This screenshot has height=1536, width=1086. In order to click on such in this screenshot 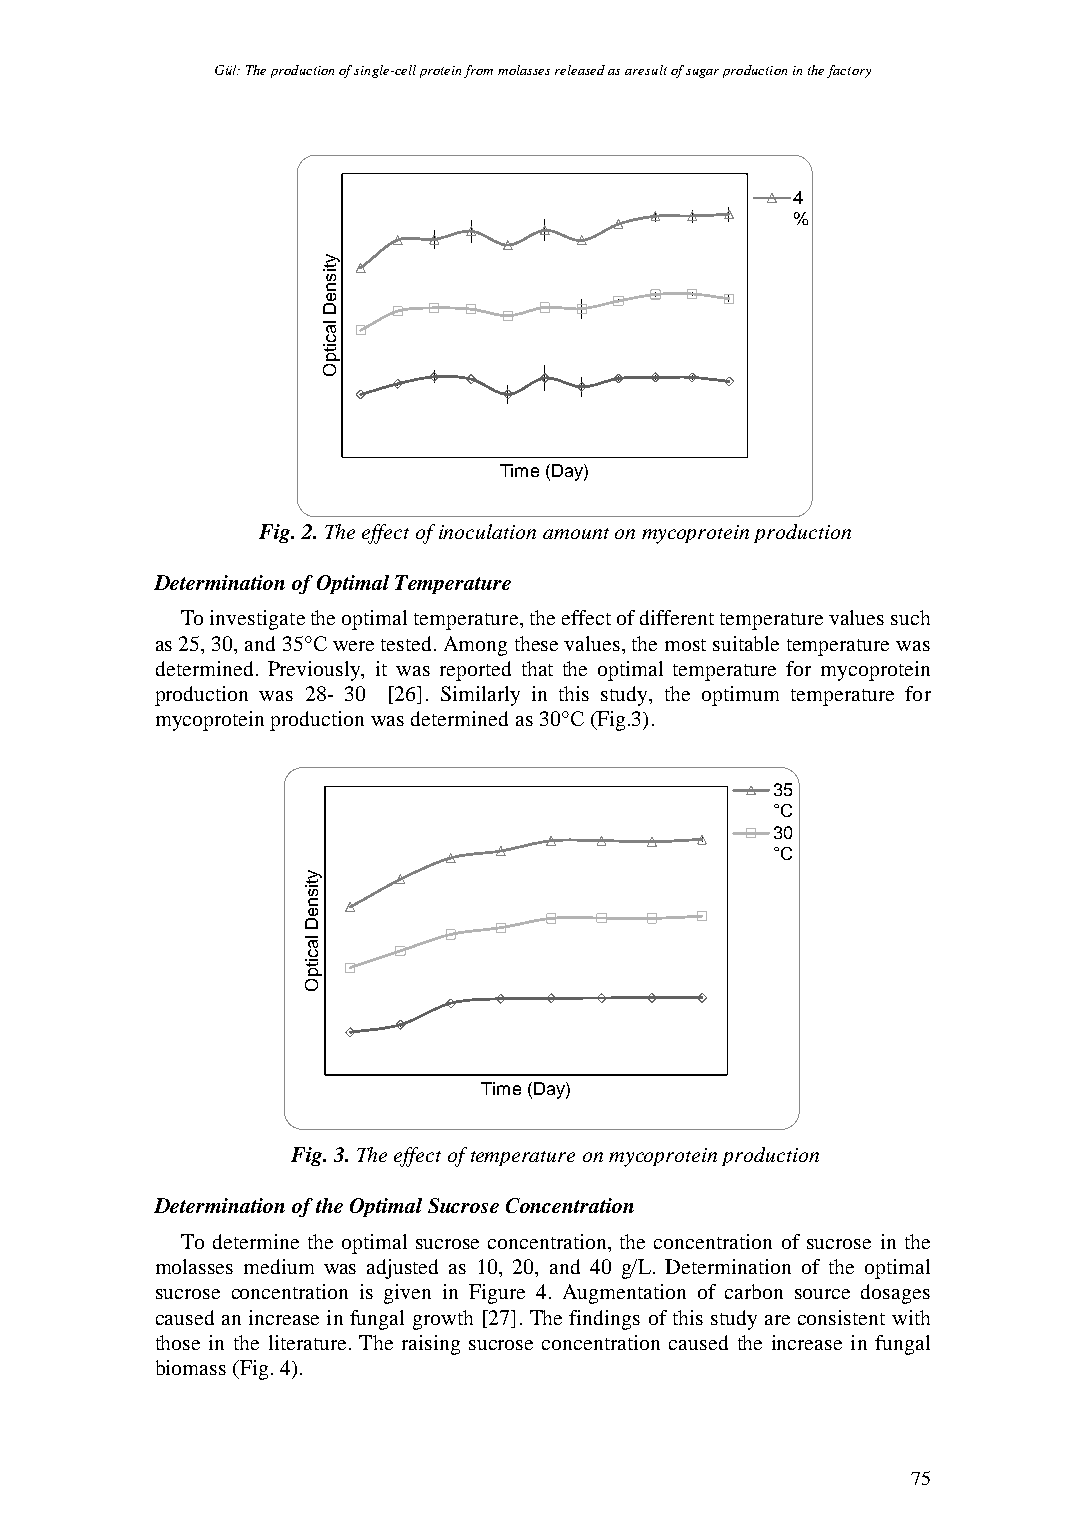, I will do `click(910, 617)`.
